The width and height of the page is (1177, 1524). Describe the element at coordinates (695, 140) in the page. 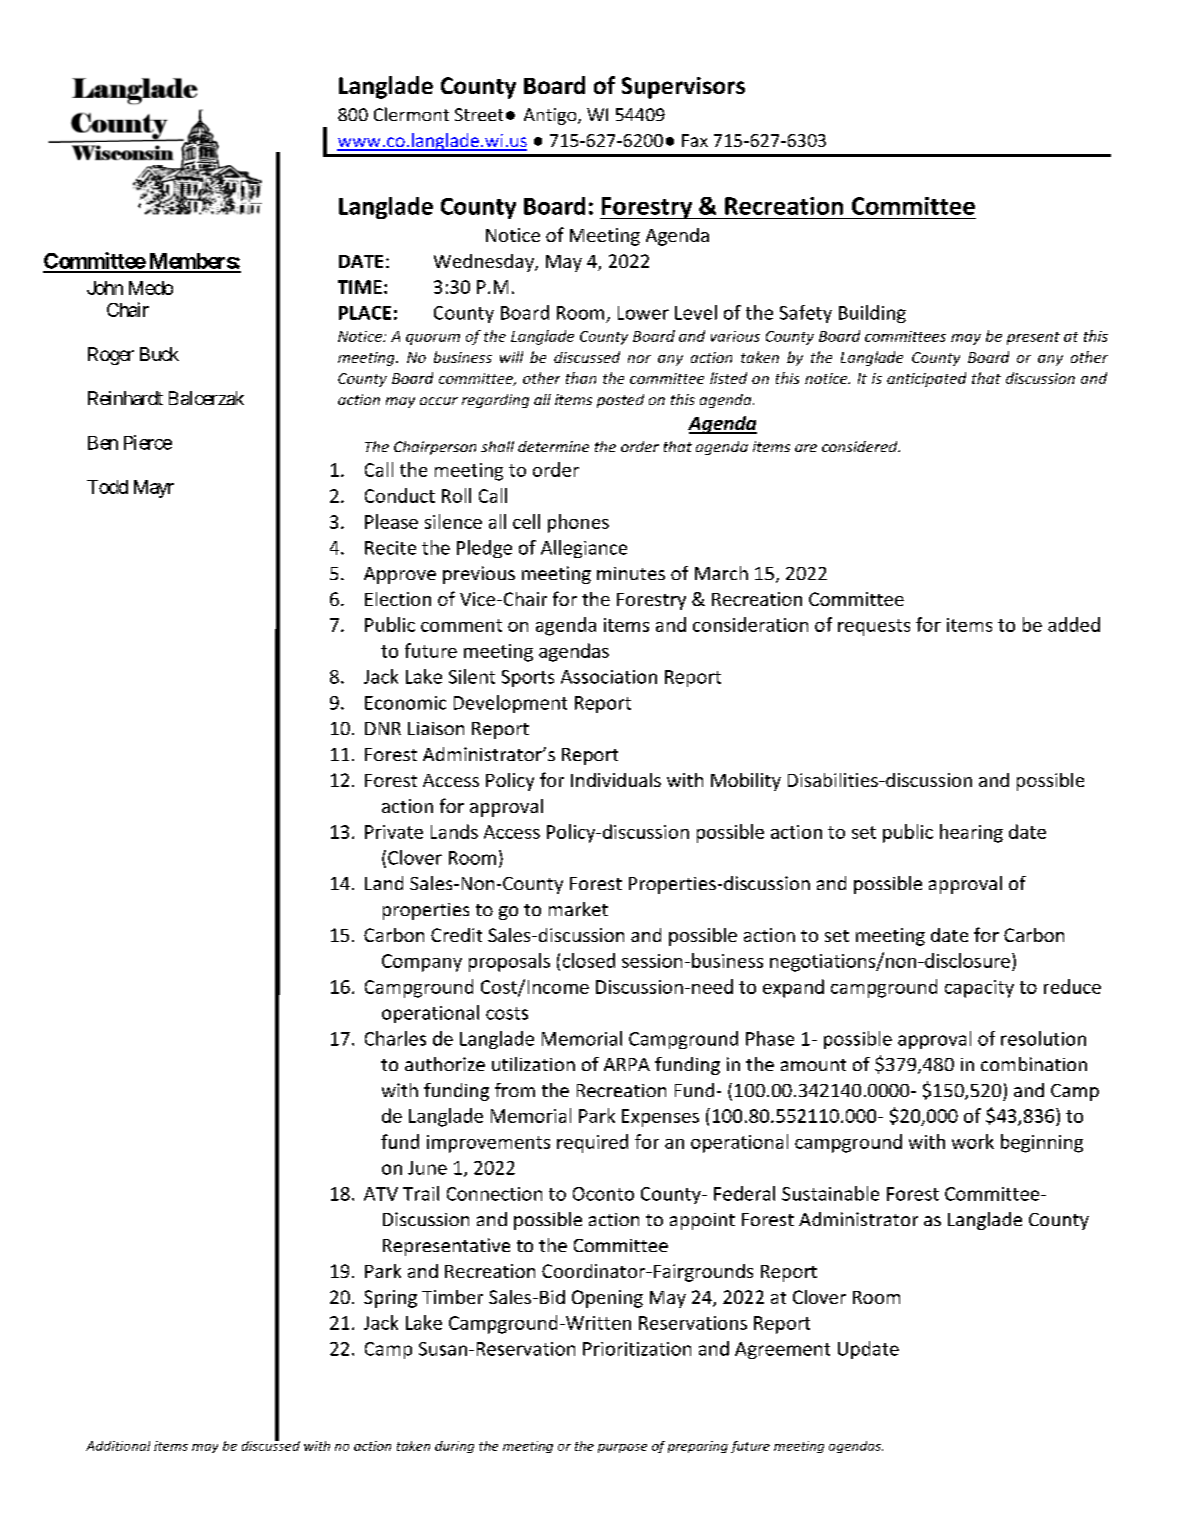

I see `Fax` at that location.
